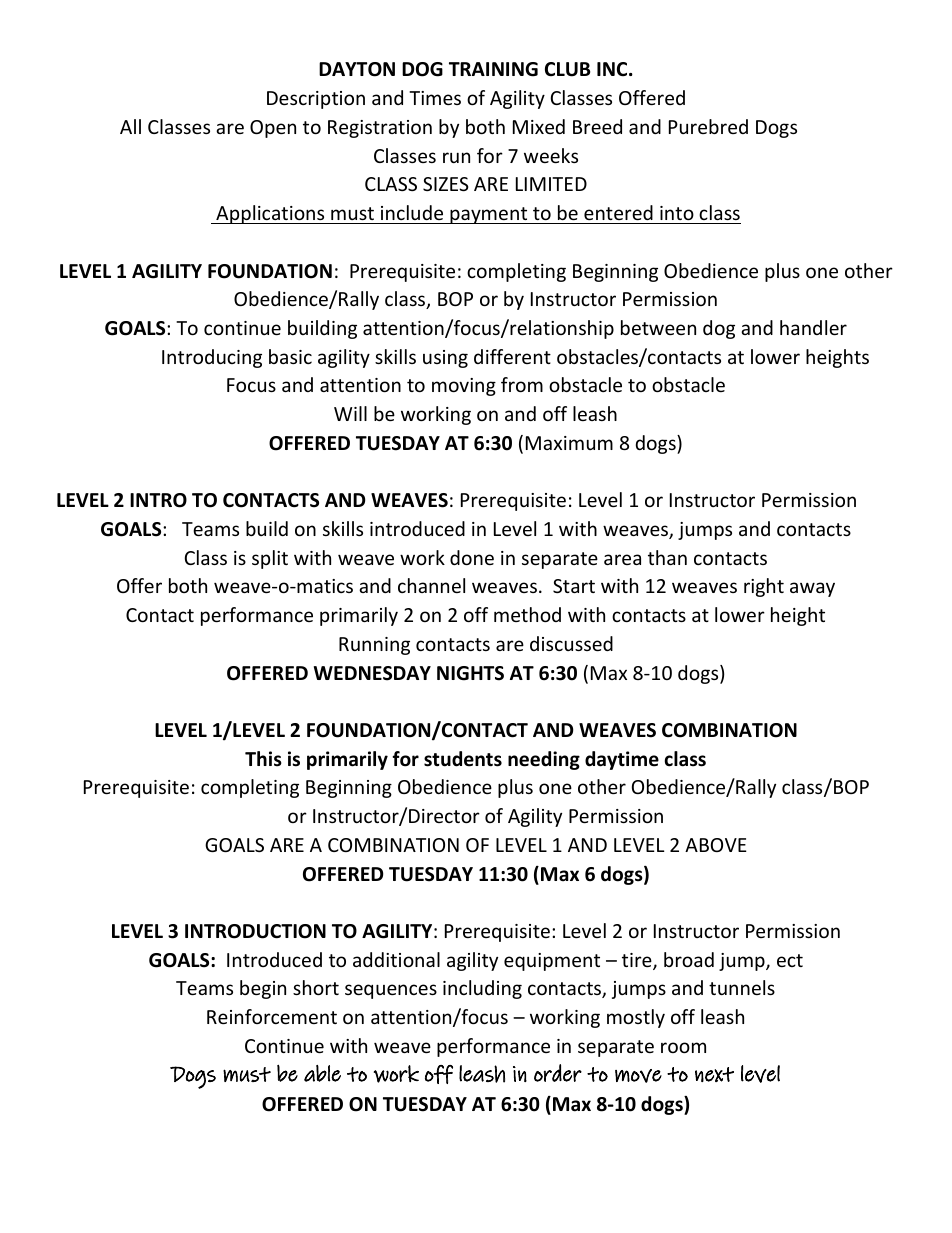  Describe the element at coordinates (574, 586) in the screenshot. I see `Start` at that location.
